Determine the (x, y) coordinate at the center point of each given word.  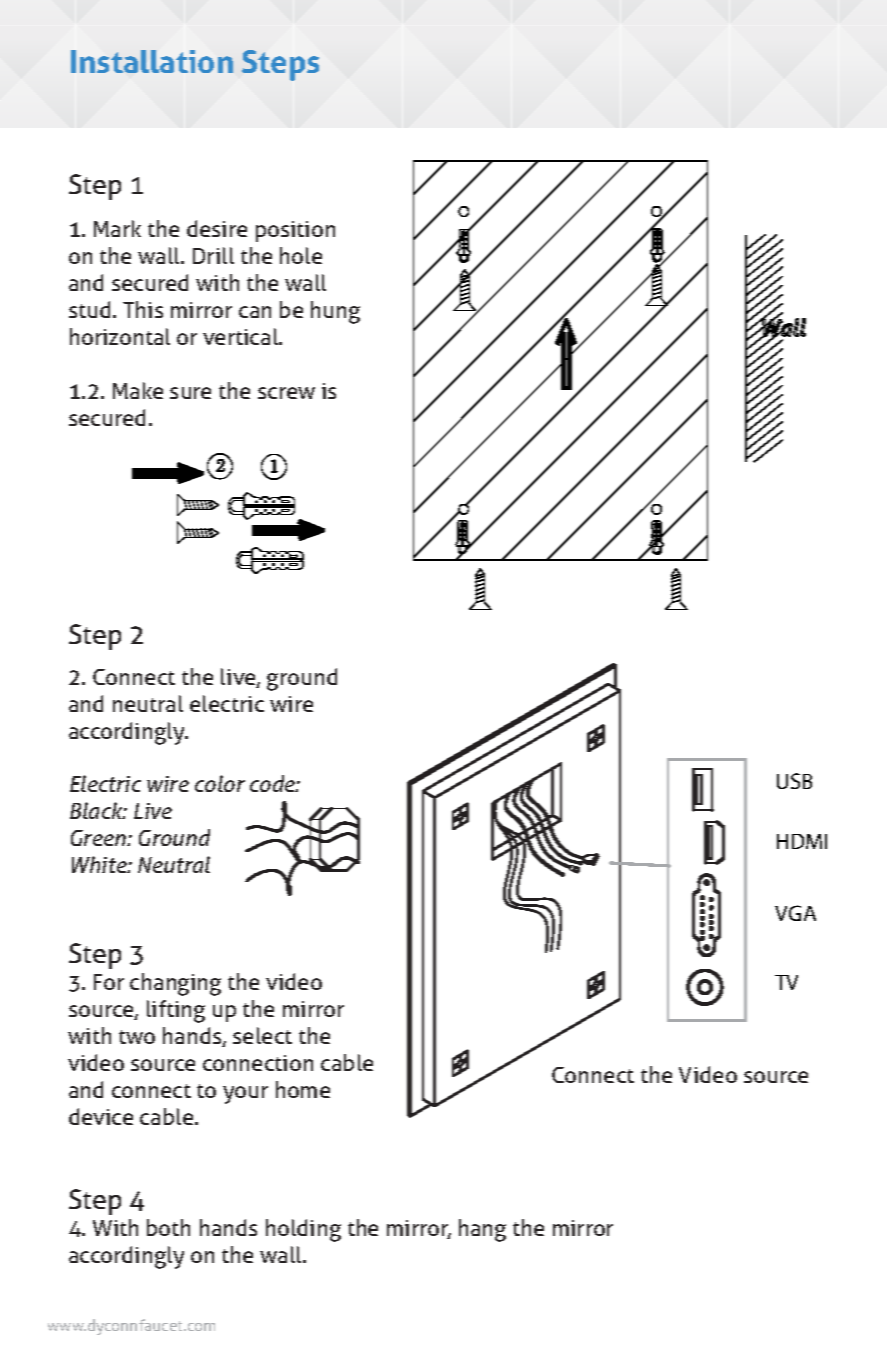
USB (794, 781)
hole (301, 255)
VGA (795, 913)
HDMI (802, 841)
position (295, 231)
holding (303, 1230)
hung (335, 312)
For (109, 982)
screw (286, 393)
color (220, 783)
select (262, 1035)
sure (190, 393)
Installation (152, 61)
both (168, 1227)
